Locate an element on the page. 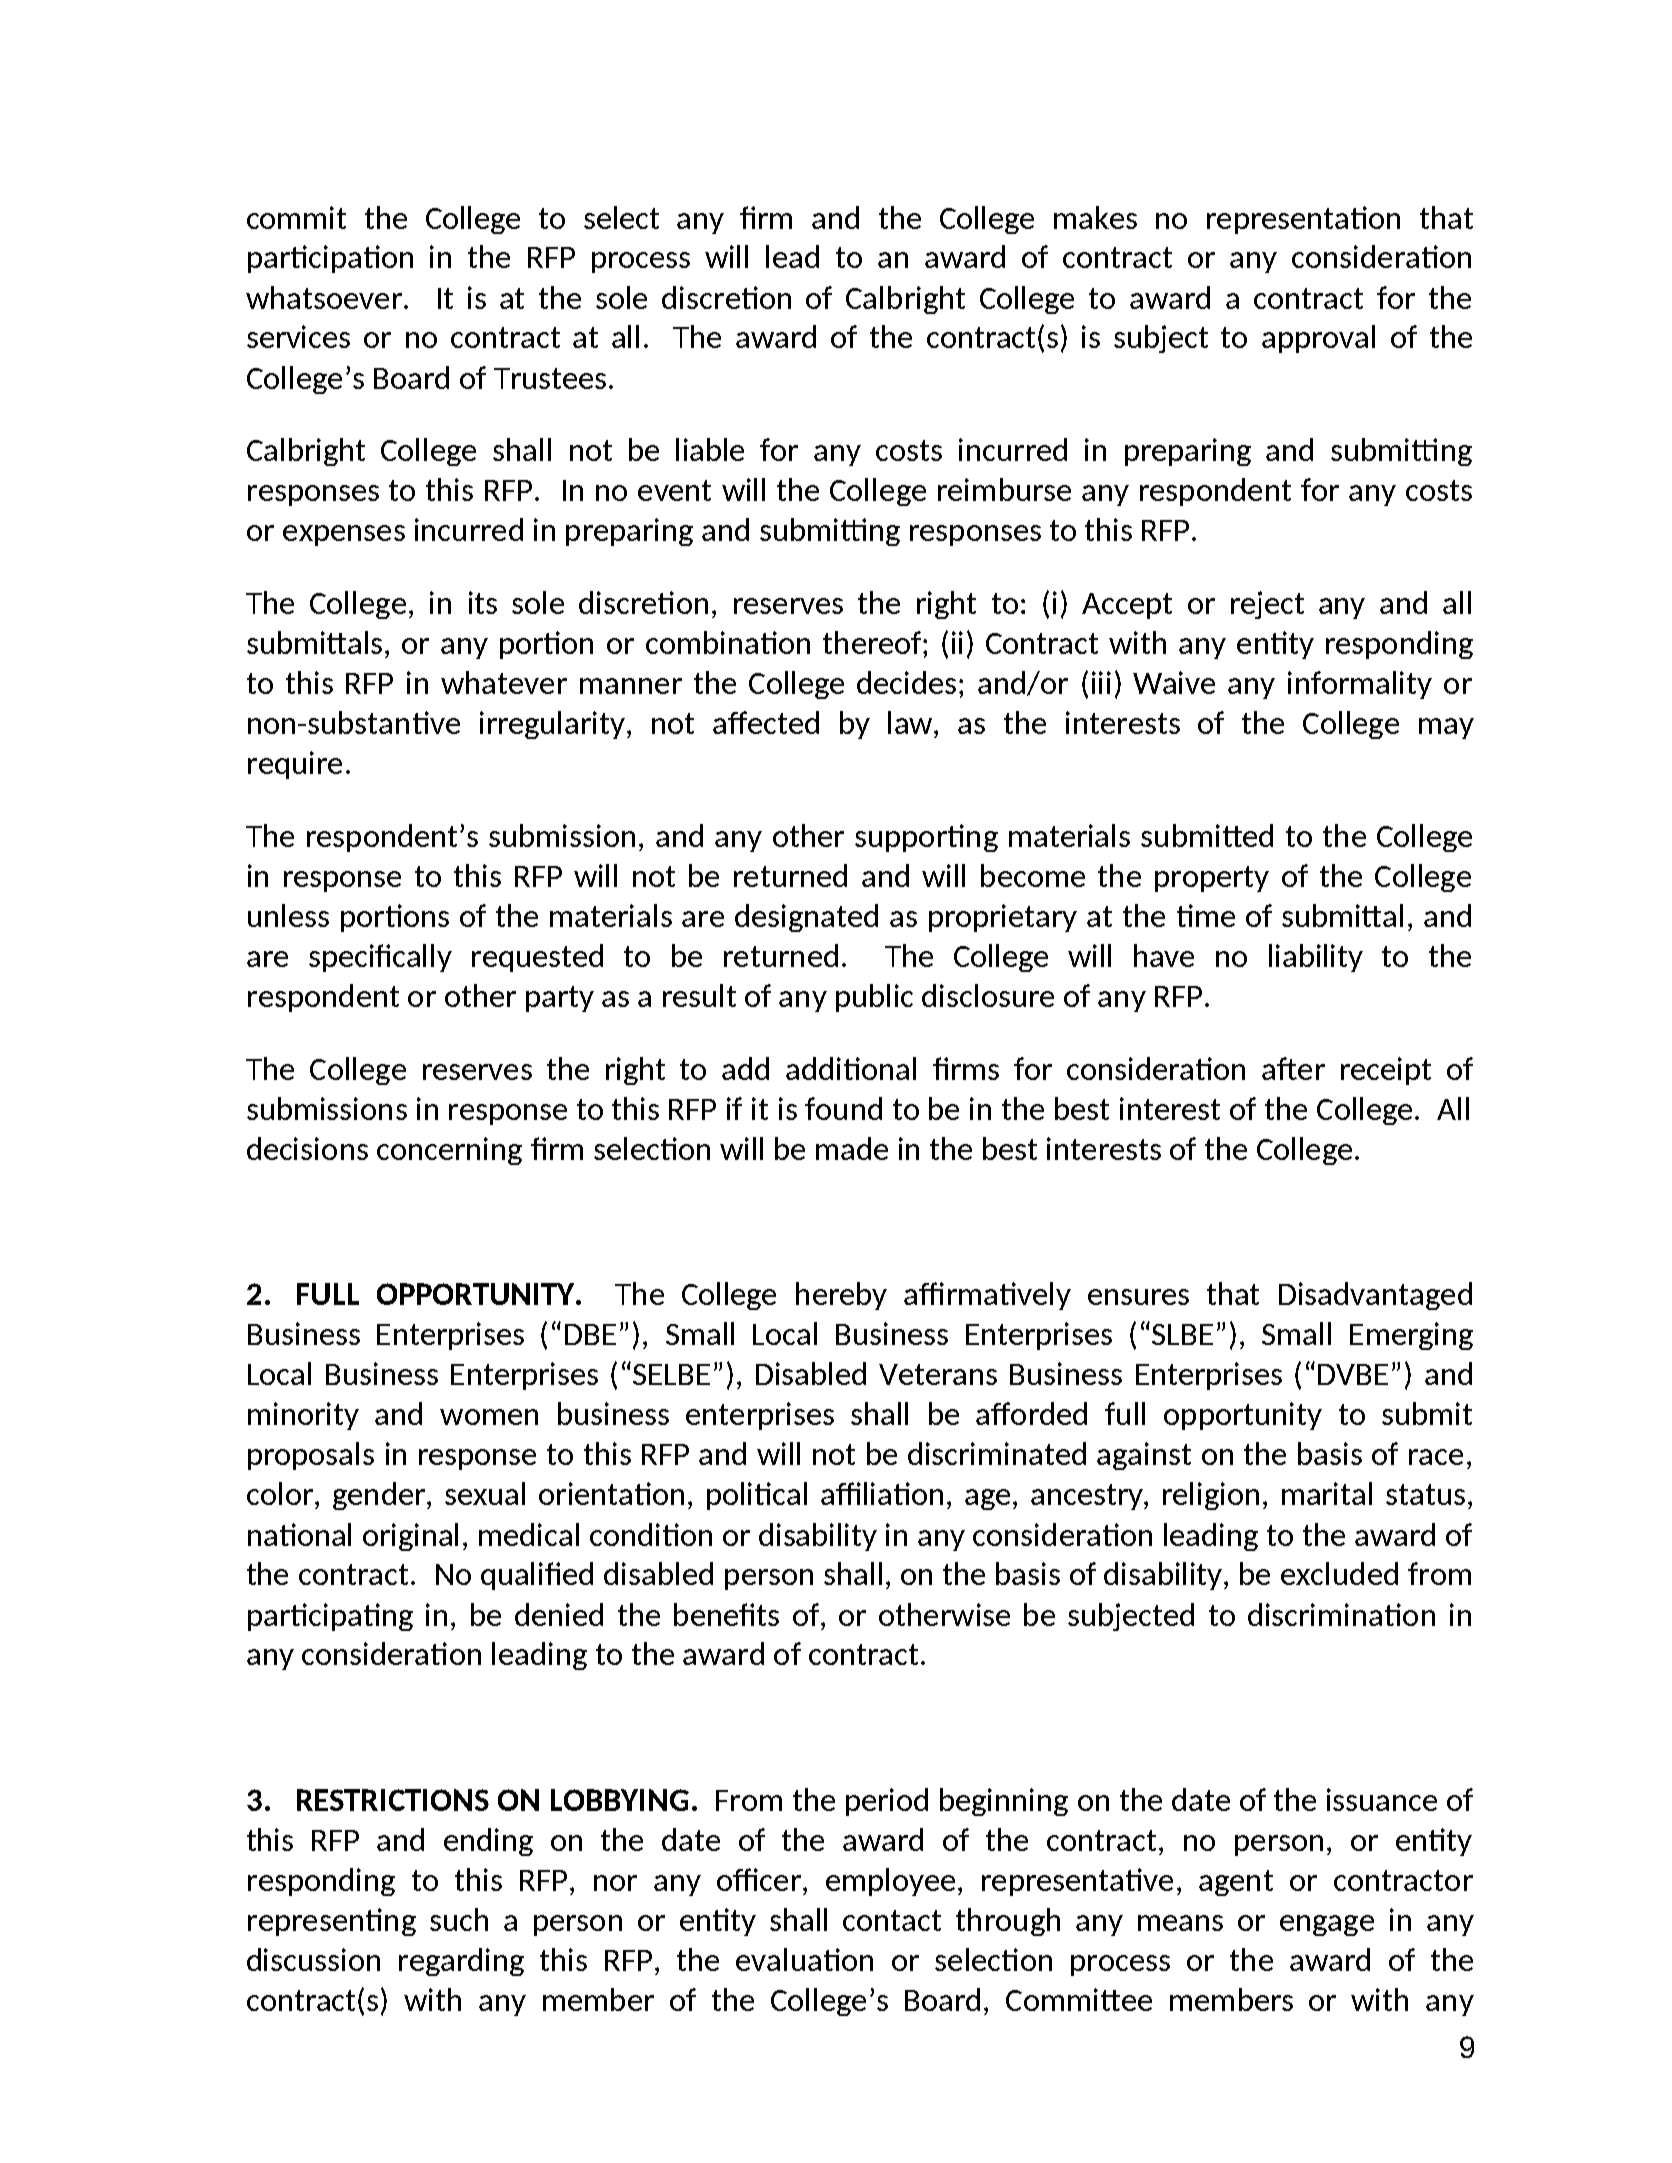 This page has width=1672, height=2163. participation is located at coordinates (330, 259).
